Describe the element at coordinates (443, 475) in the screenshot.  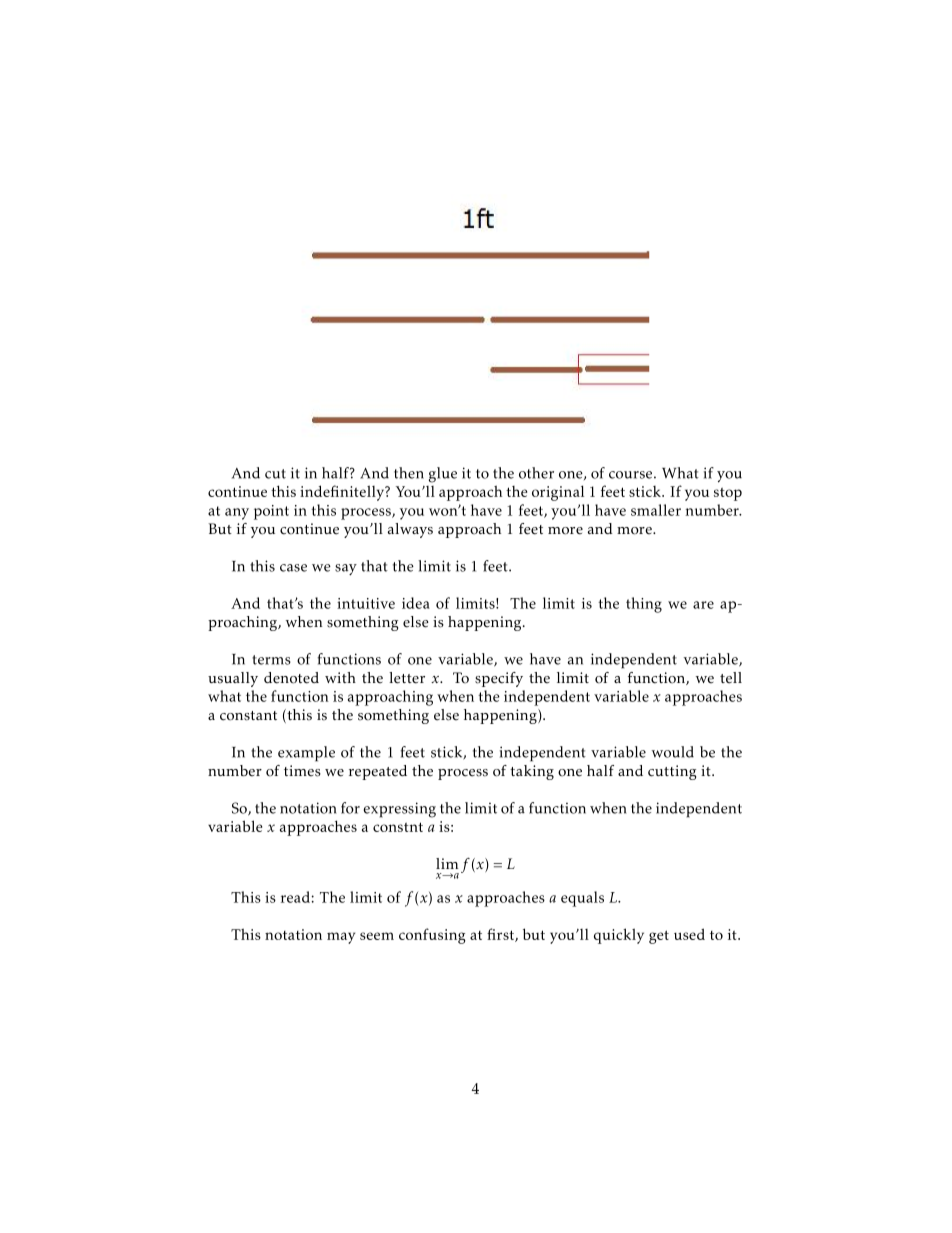
I see `glue` at that location.
